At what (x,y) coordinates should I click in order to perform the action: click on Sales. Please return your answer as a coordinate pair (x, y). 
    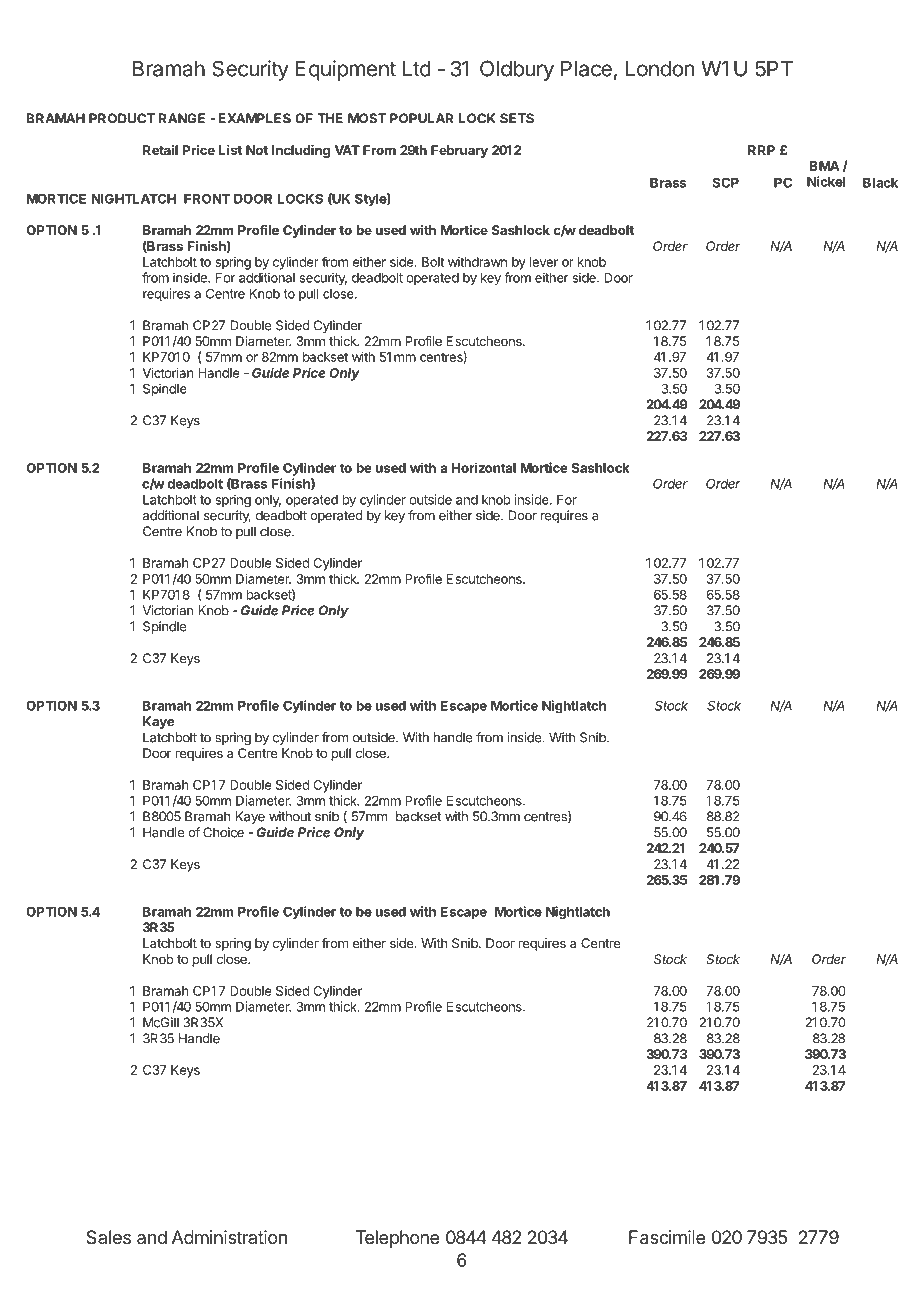
    Looking at the image, I should click on (108, 1237).
